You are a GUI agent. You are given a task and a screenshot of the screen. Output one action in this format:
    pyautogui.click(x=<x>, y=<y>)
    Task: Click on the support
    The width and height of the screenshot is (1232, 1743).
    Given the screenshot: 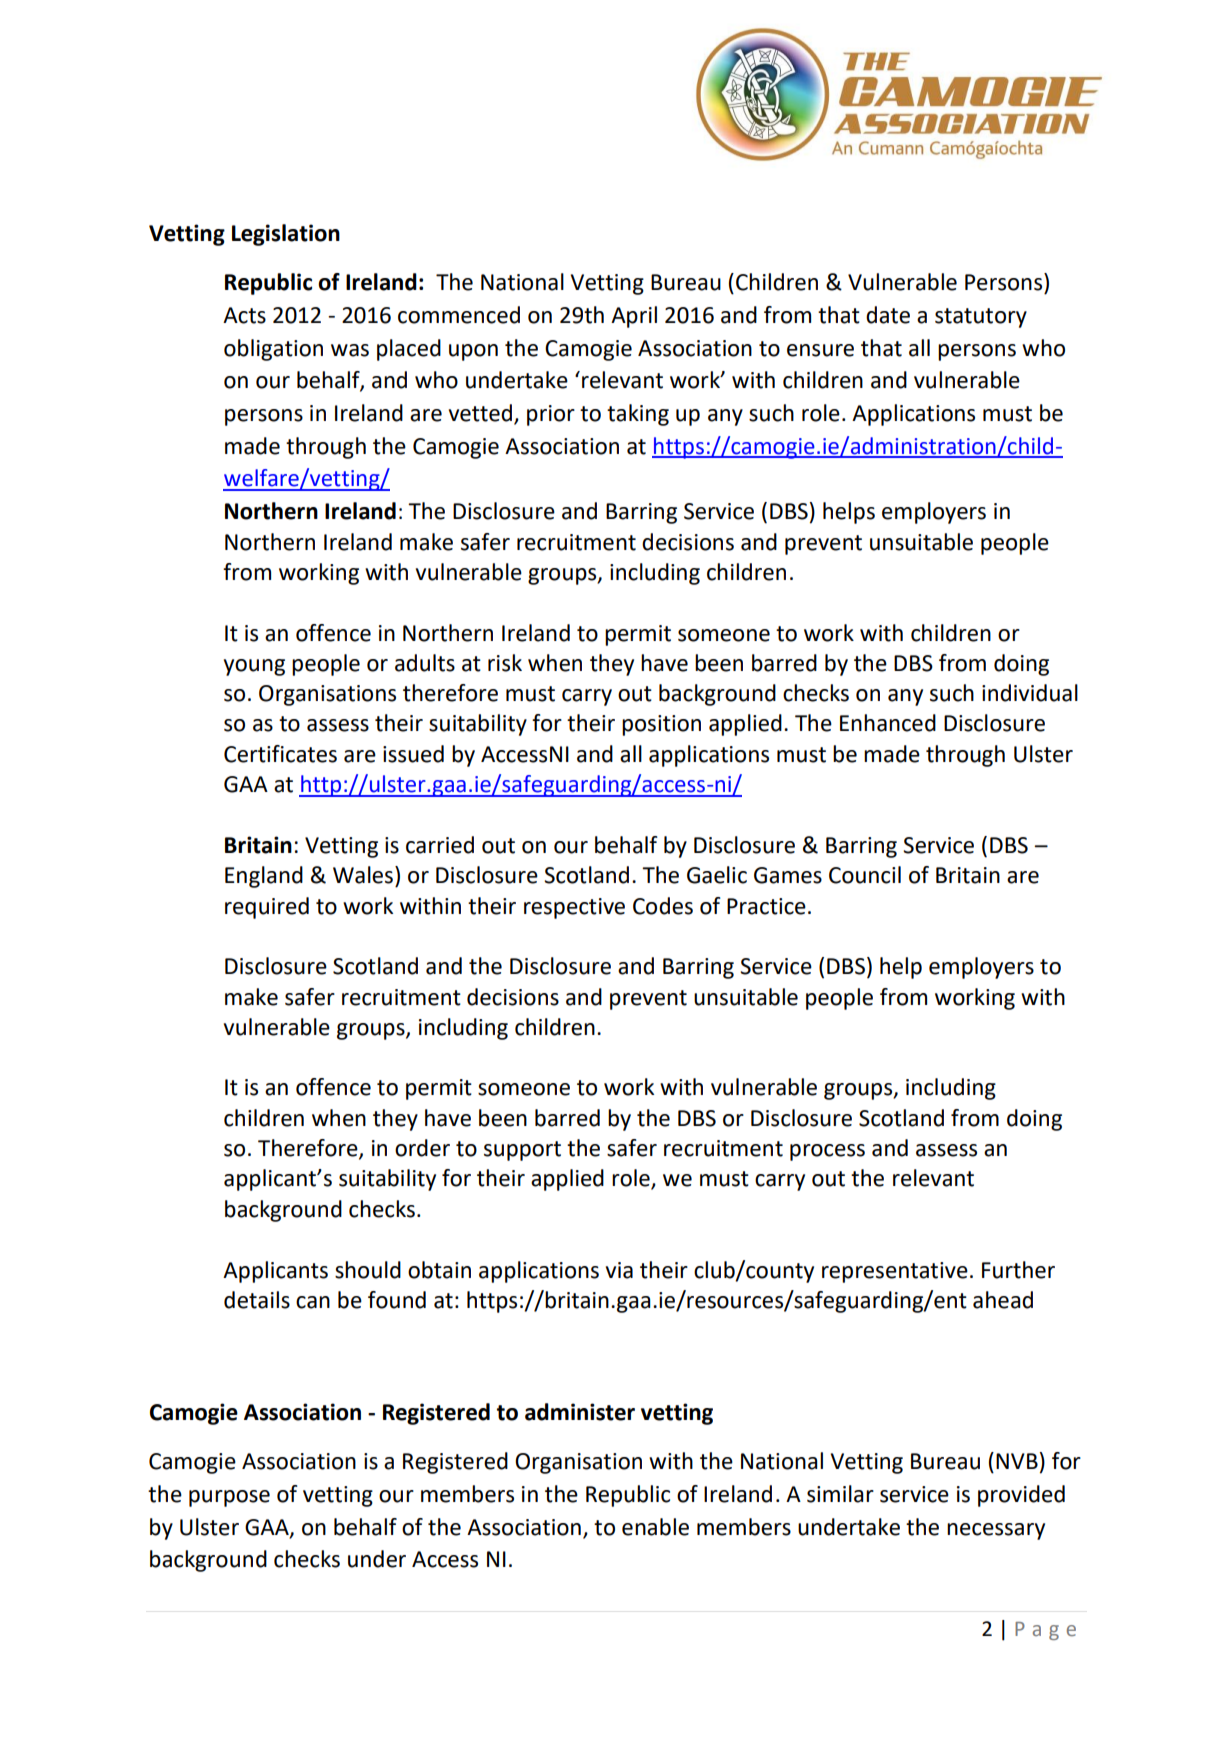 What is the action you would take?
    pyautogui.click(x=522, y=1151)
